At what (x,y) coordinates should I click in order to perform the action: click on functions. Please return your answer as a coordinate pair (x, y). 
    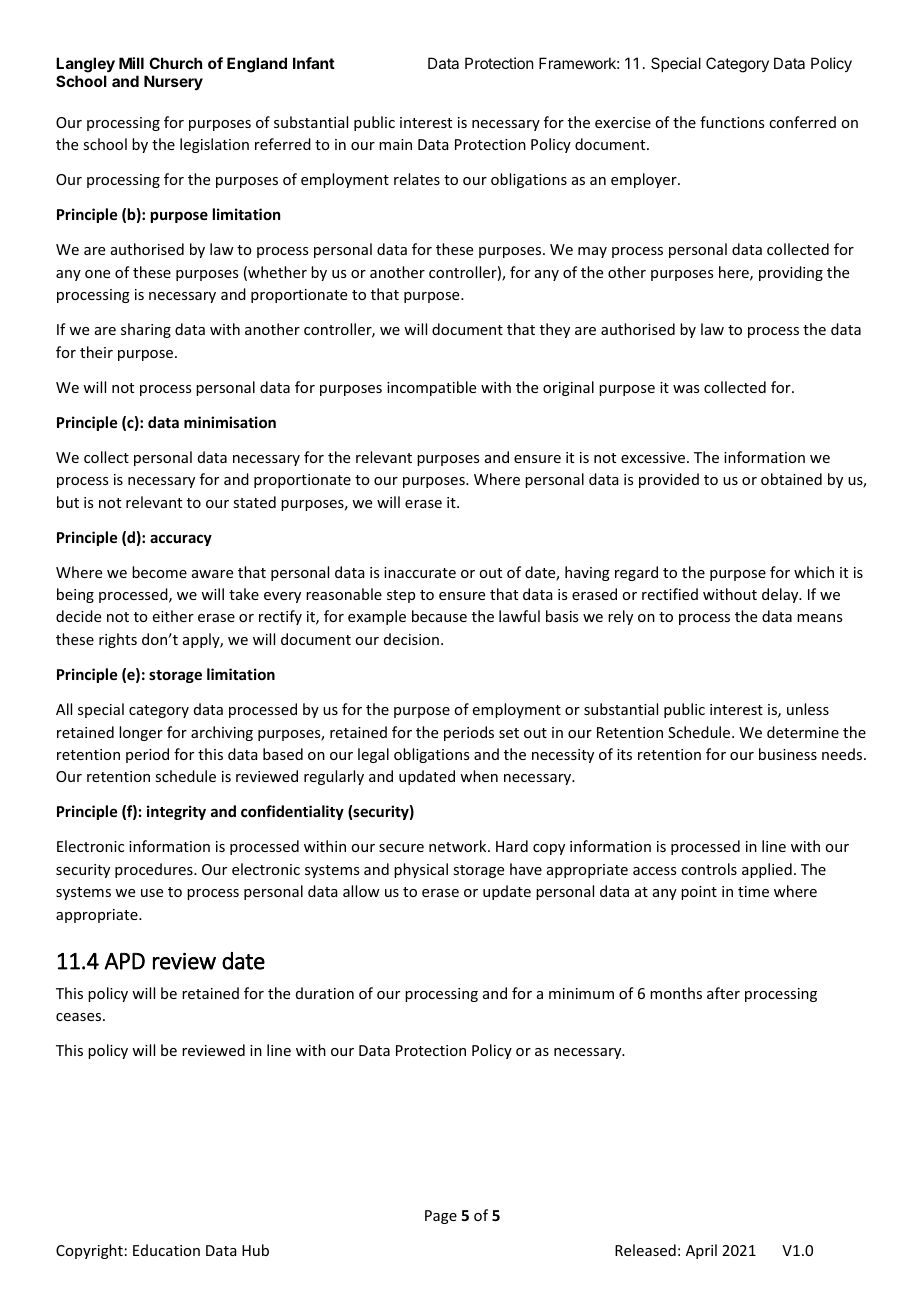
    Looking at the image, I should click on (732, 122).
